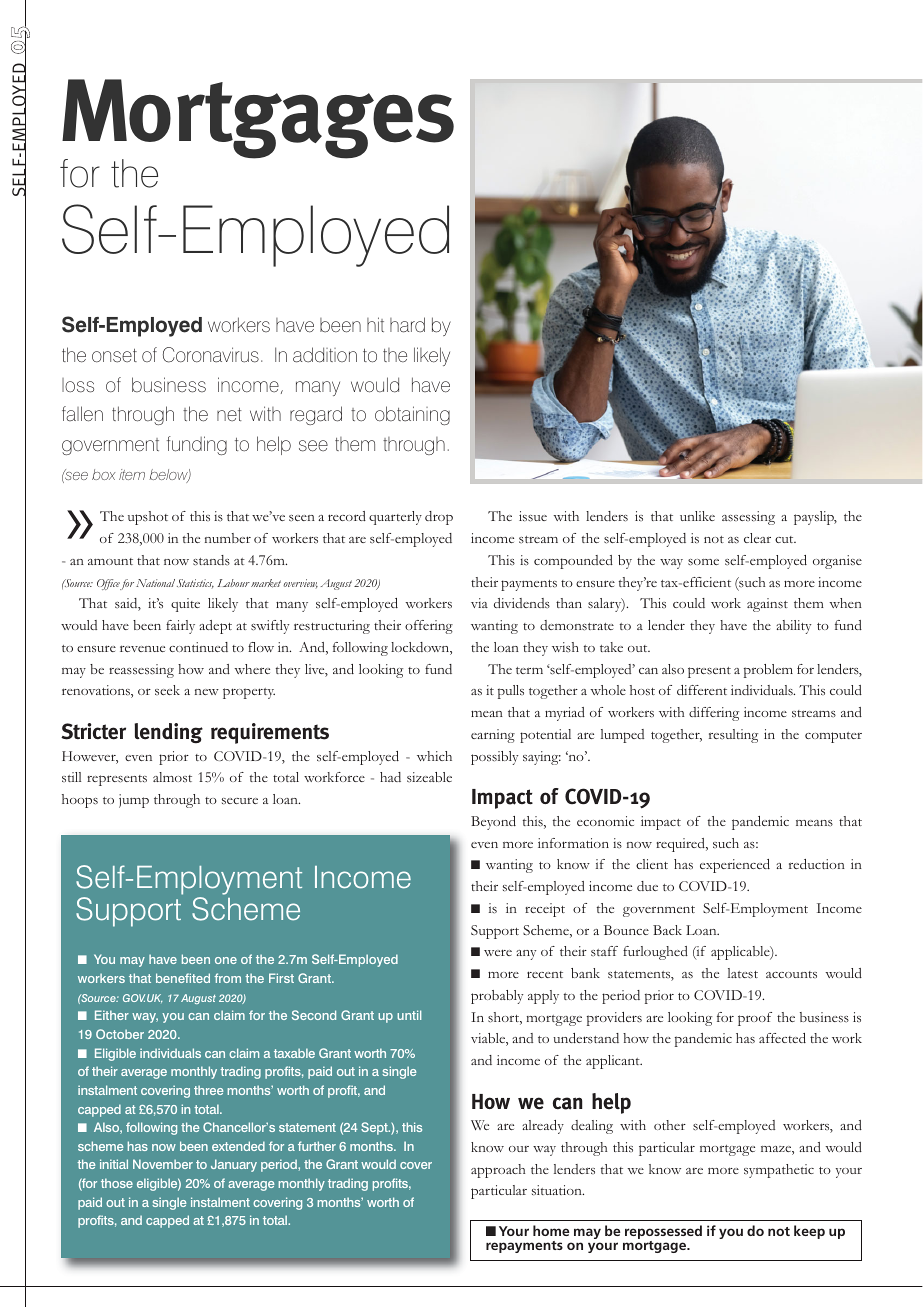 This document has width=924, height=1308. What do you see at coordinates (407, 325) in the document?
I see `hard` at bounding box center [407, 325].
